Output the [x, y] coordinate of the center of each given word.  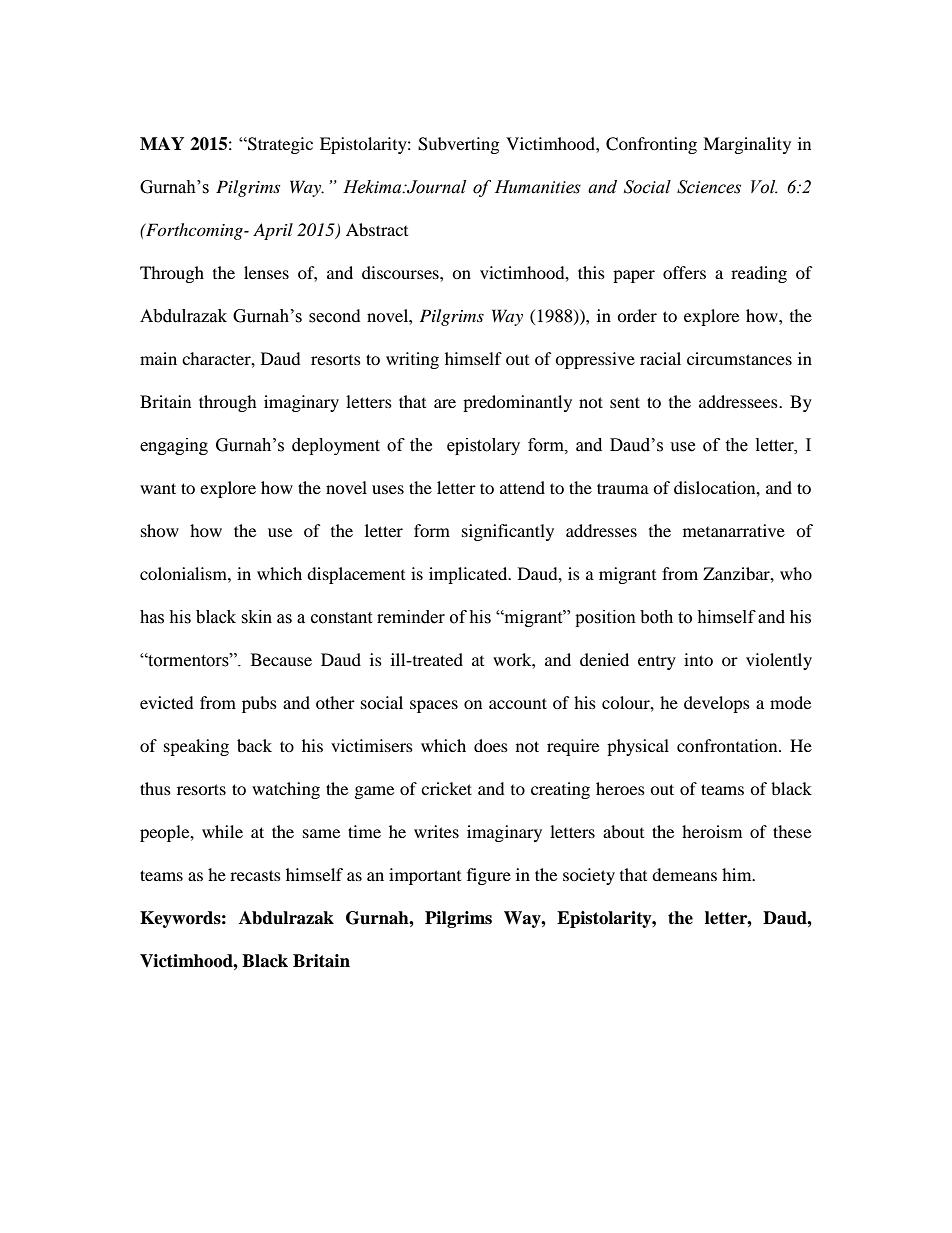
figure [489, 876]
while [222, 831]
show [160, 530]
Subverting [458, 145]
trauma [623, 488]
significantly [508, 532]
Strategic [279, 145]
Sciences [709, 187]
